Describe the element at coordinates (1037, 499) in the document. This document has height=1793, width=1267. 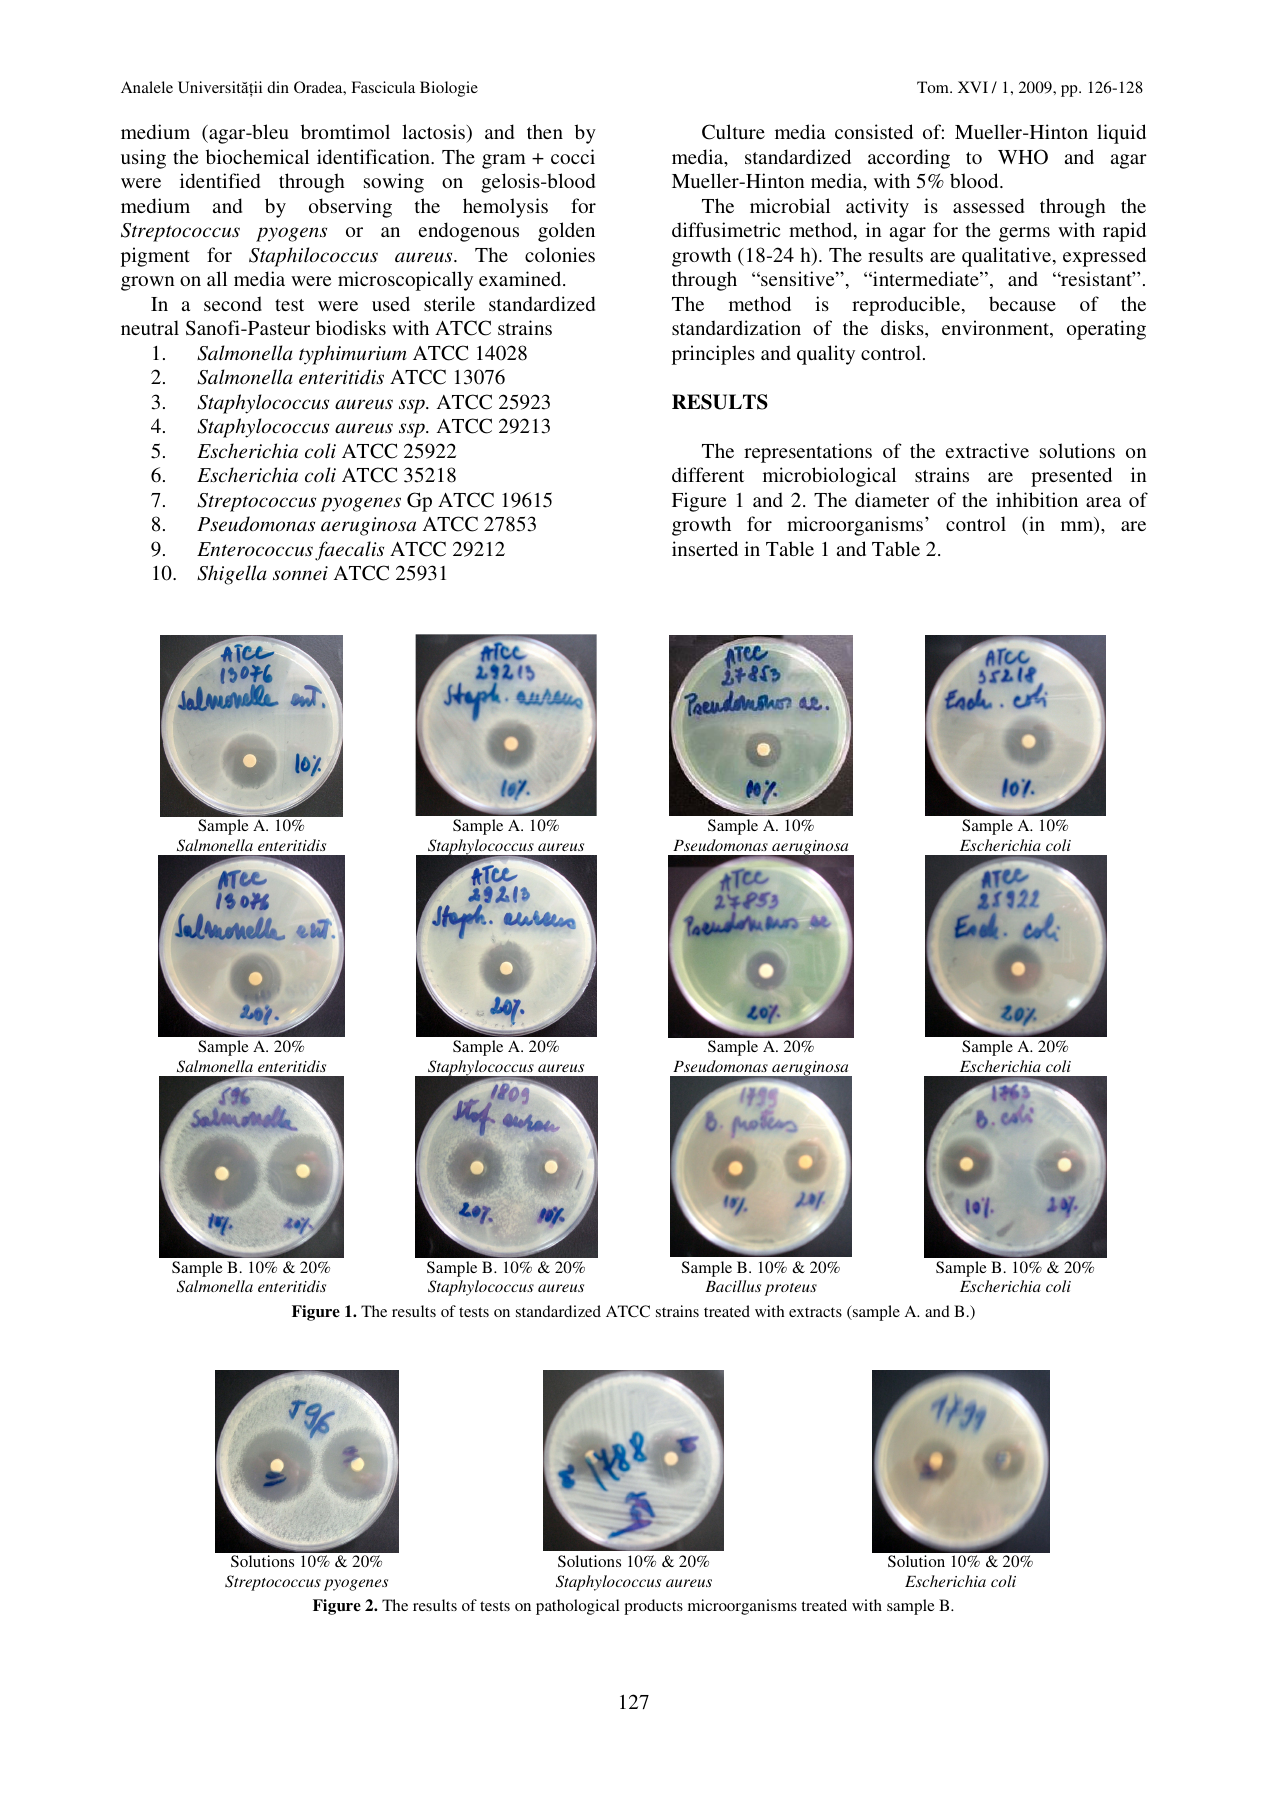
I see `inhibition` at that location.
